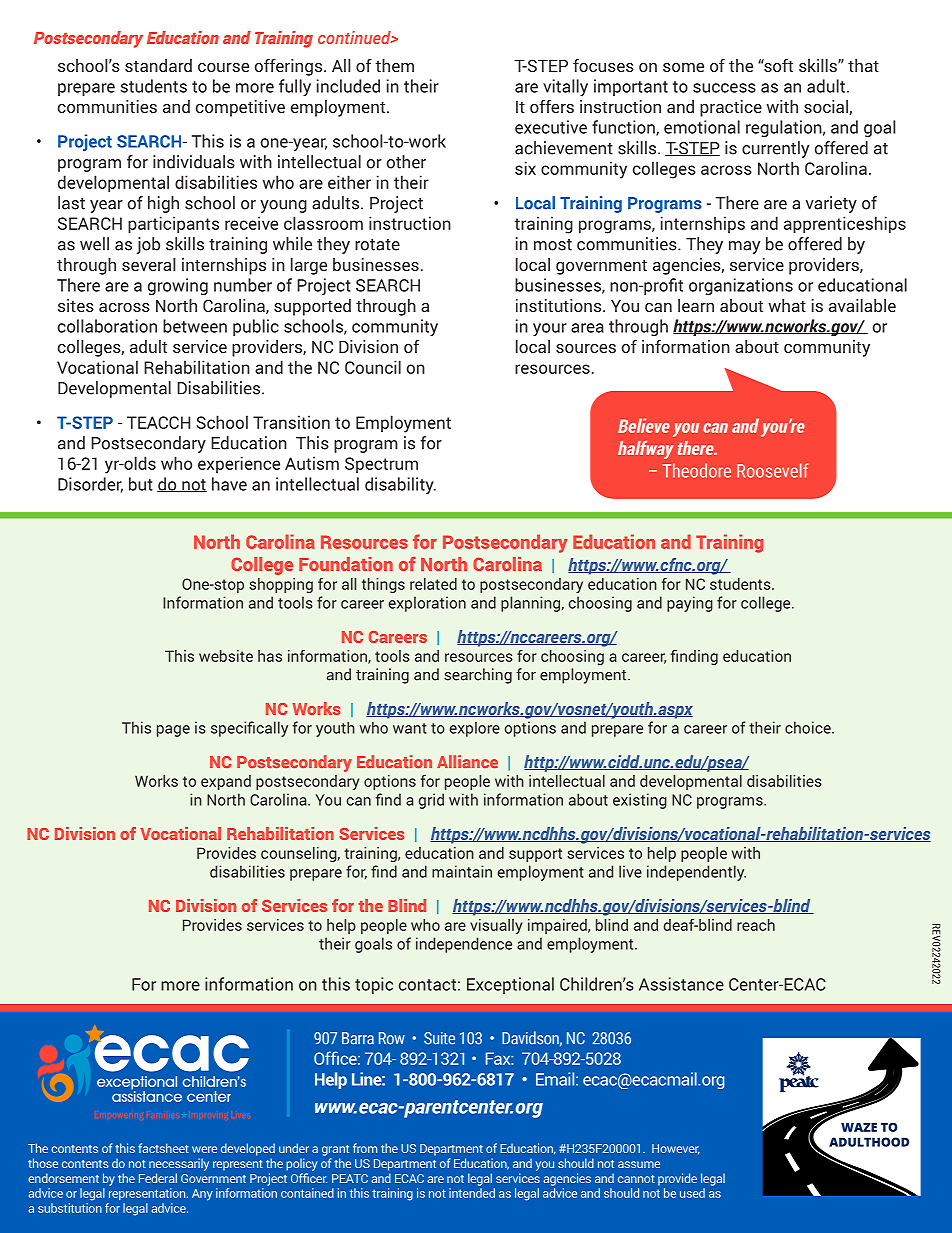  Describe the element at coordinates (697, 470) in the screenshot. I see `Theodore` at that location.
